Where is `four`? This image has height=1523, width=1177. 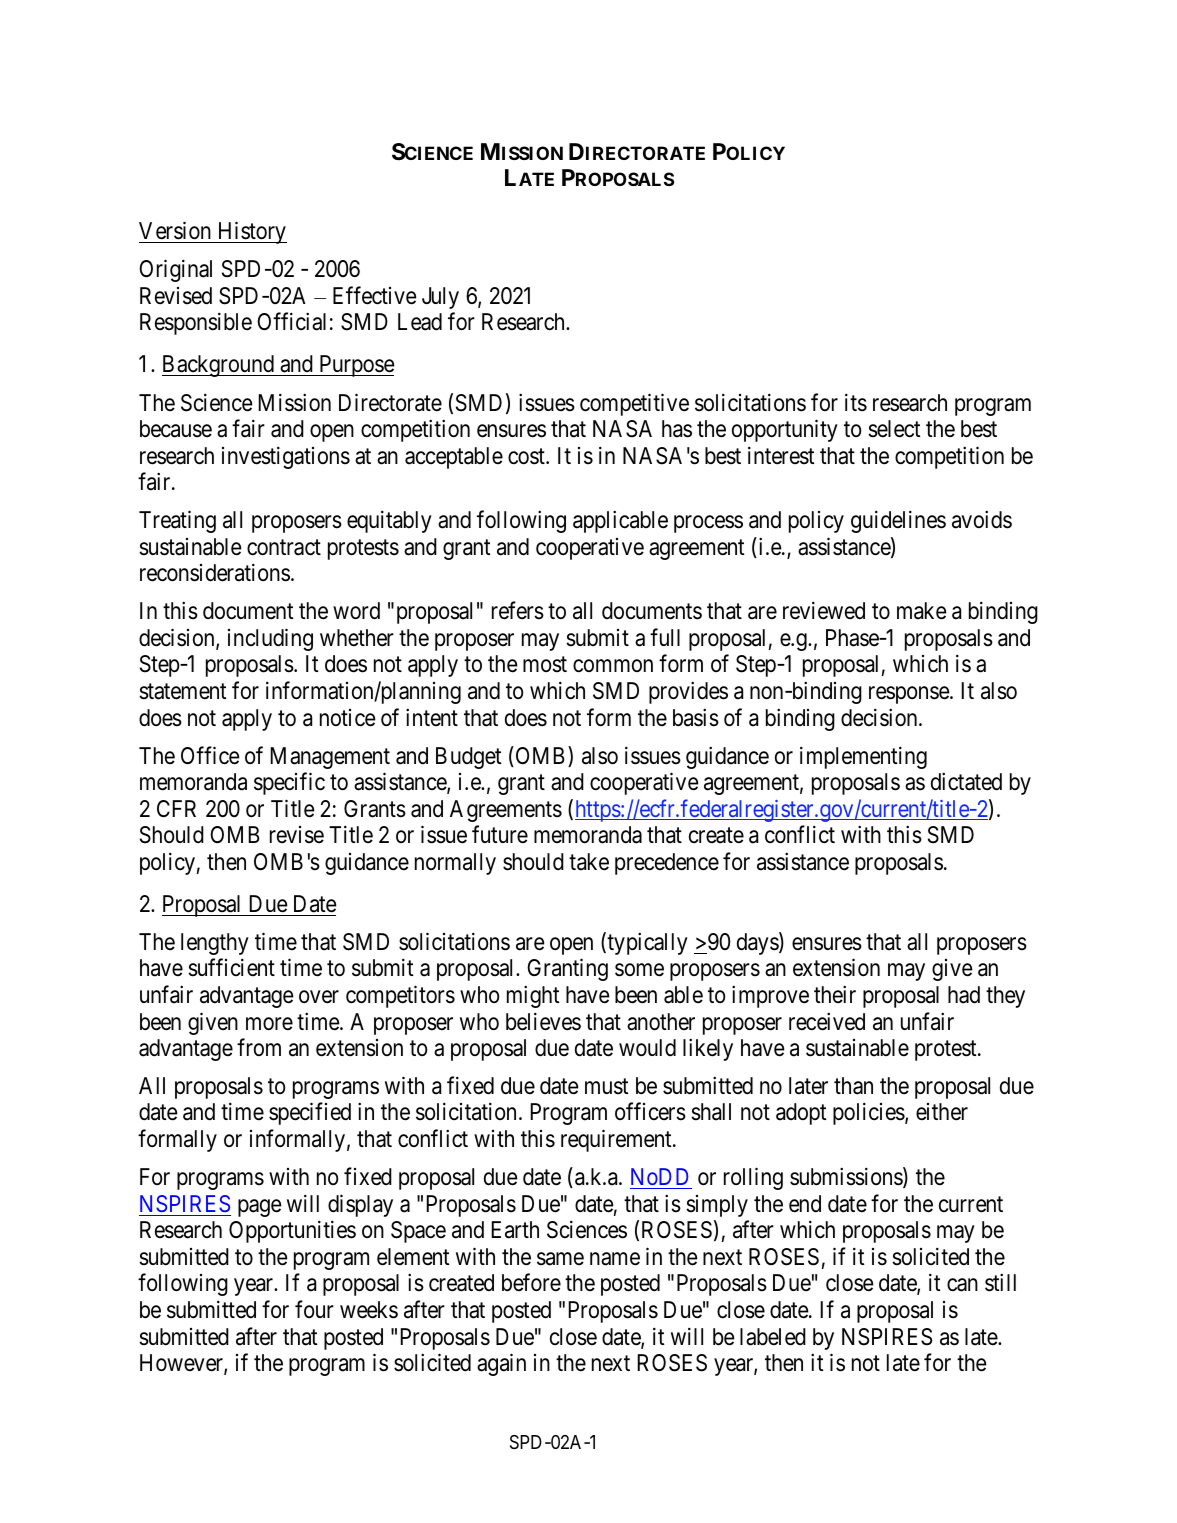
four is located at coordinates (314, 1309).
